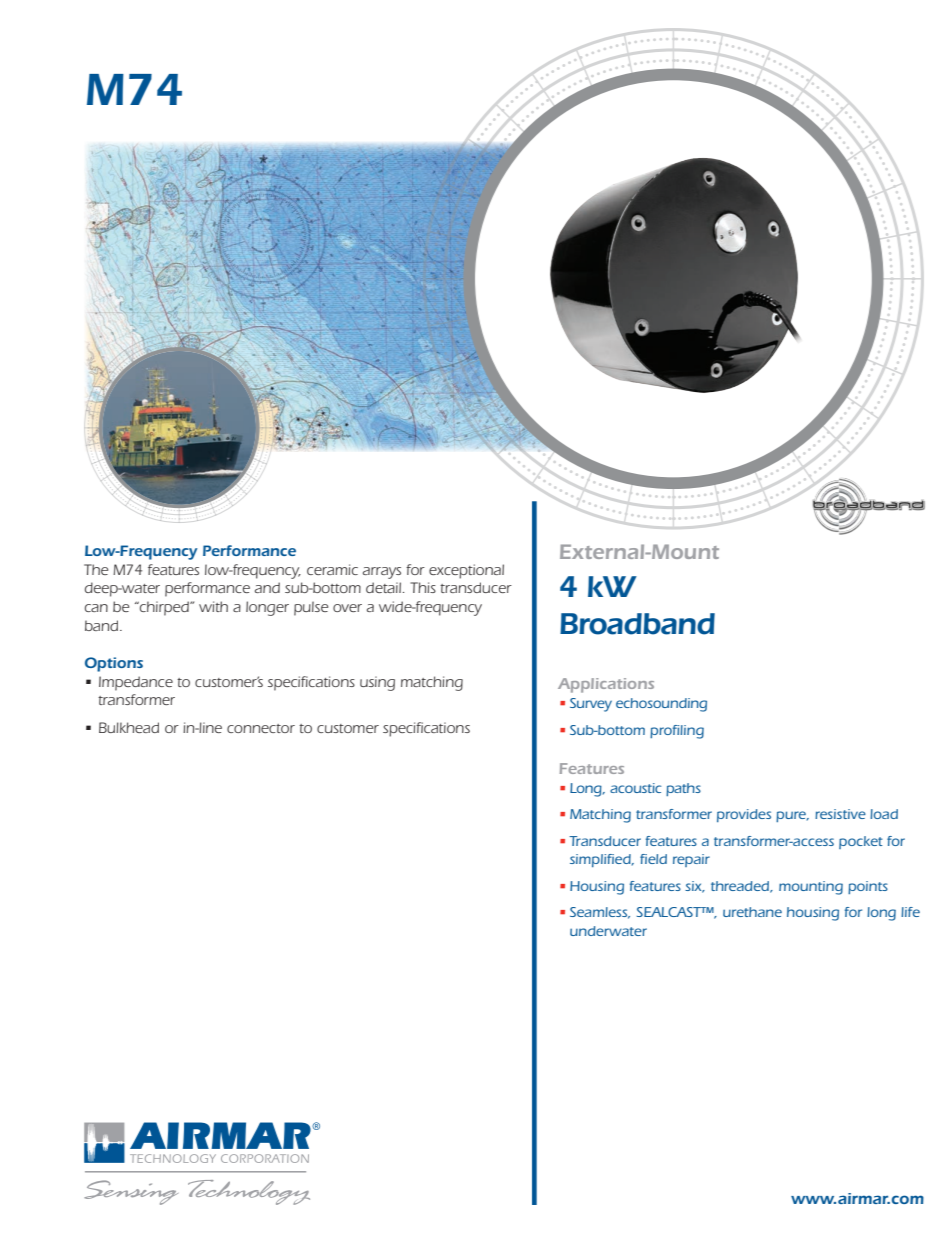 This document has width=952, height=1233. What do you see at coordinates (261, 728) in the document?
I see `connector` at bounding box center [261, 728].
